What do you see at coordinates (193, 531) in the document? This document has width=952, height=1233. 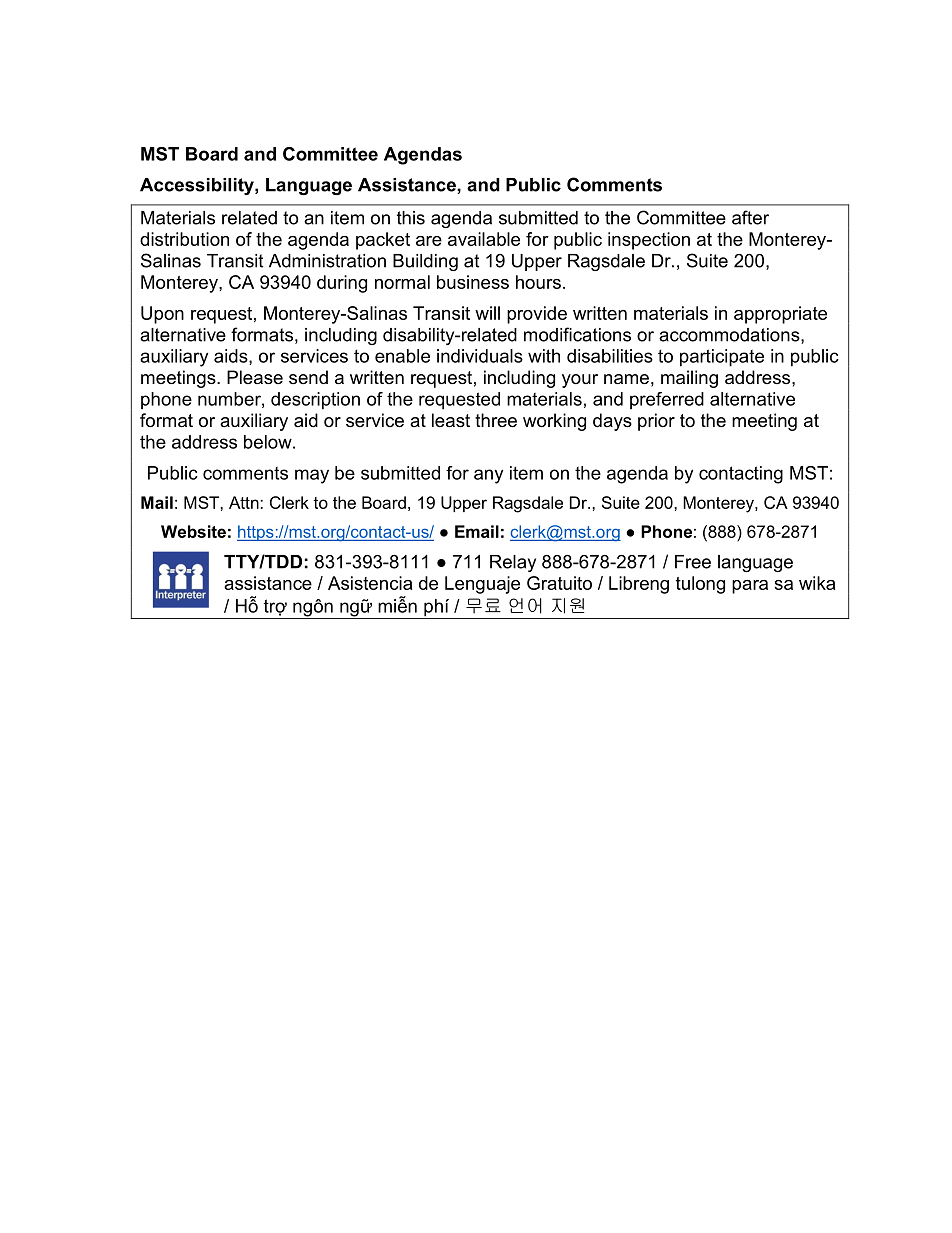 I see `Website` at bounding box center [193, 531].
